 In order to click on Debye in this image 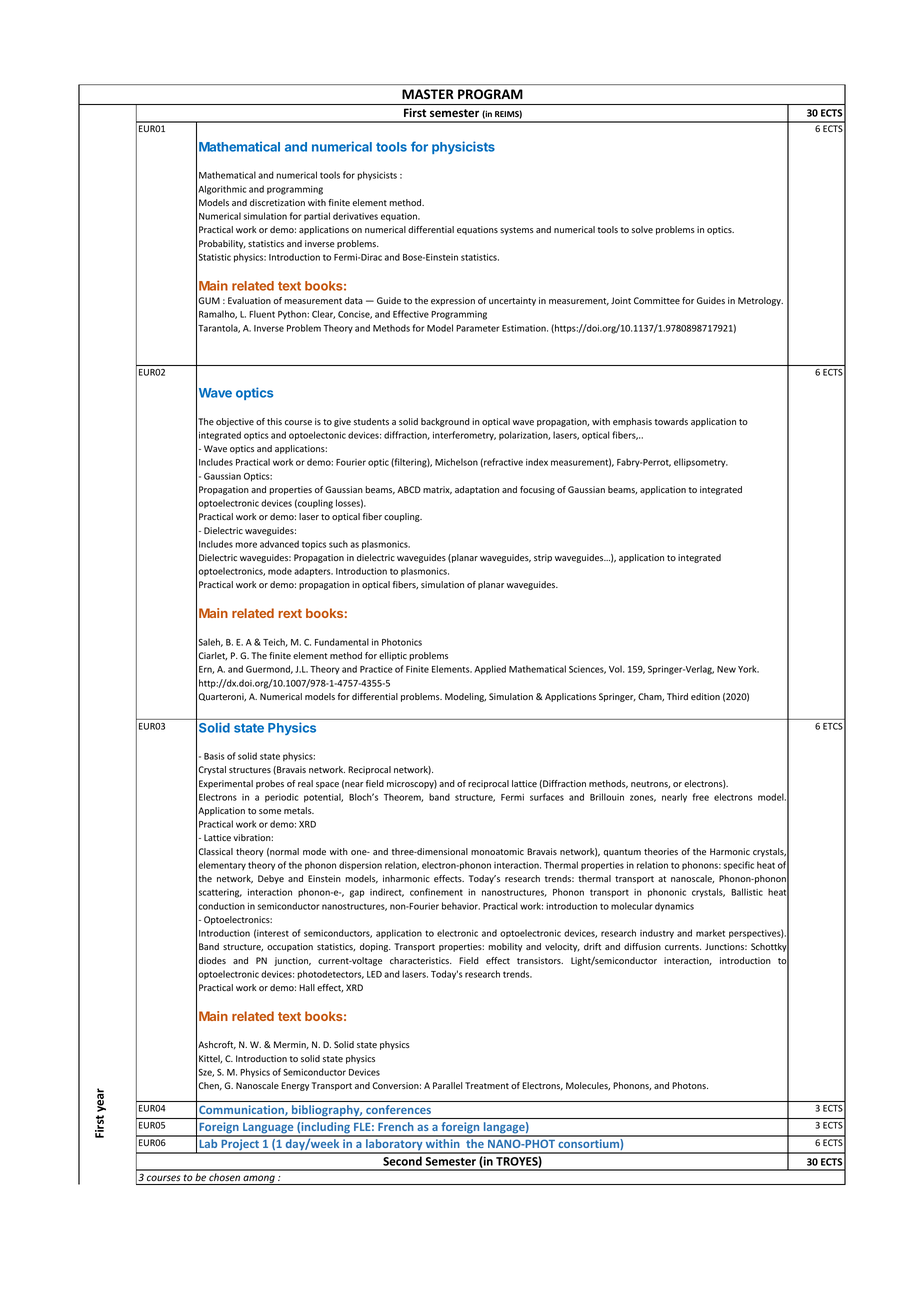, I will do `click(271, 879)`.
